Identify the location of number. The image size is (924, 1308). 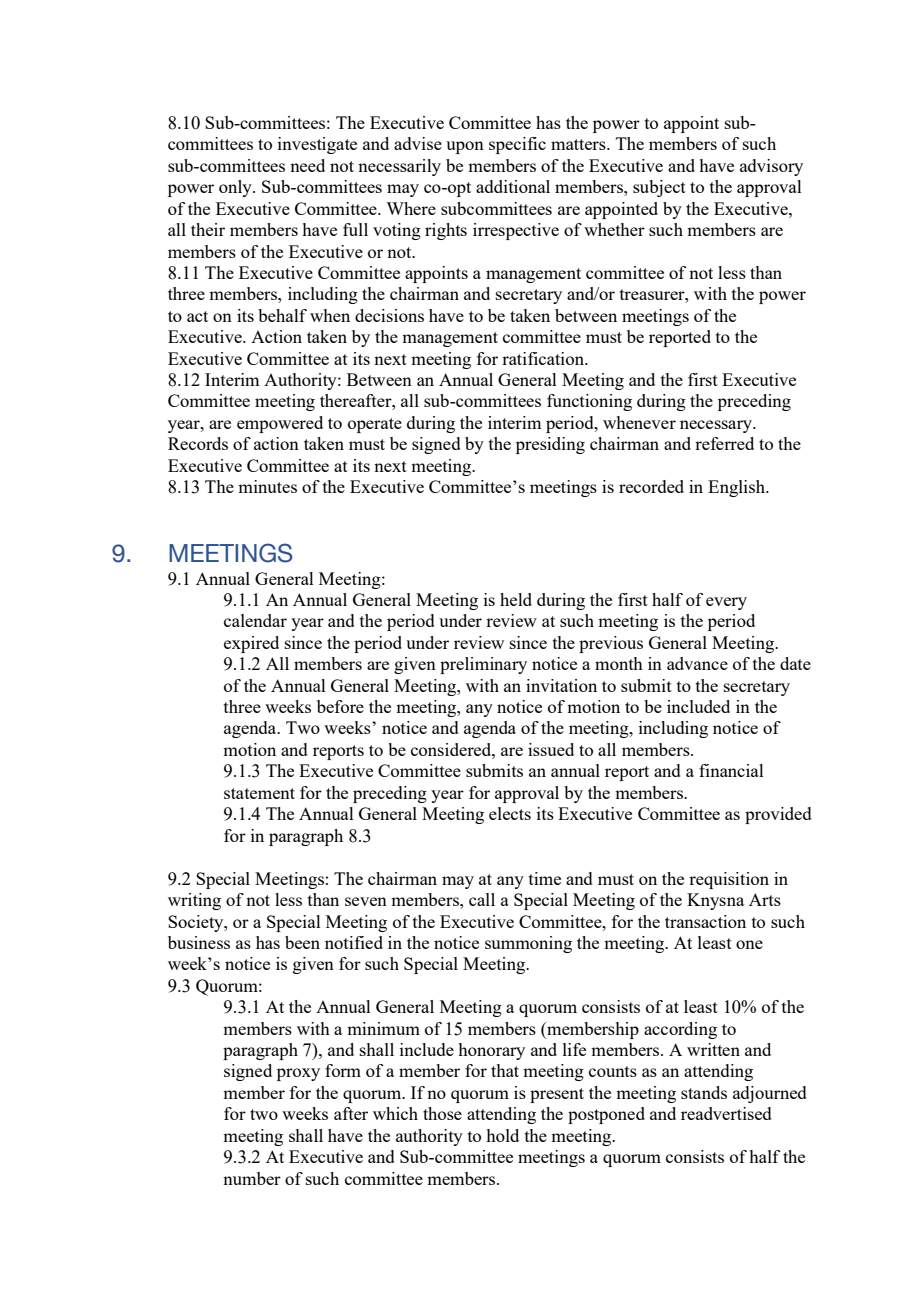
(252, 1178).
